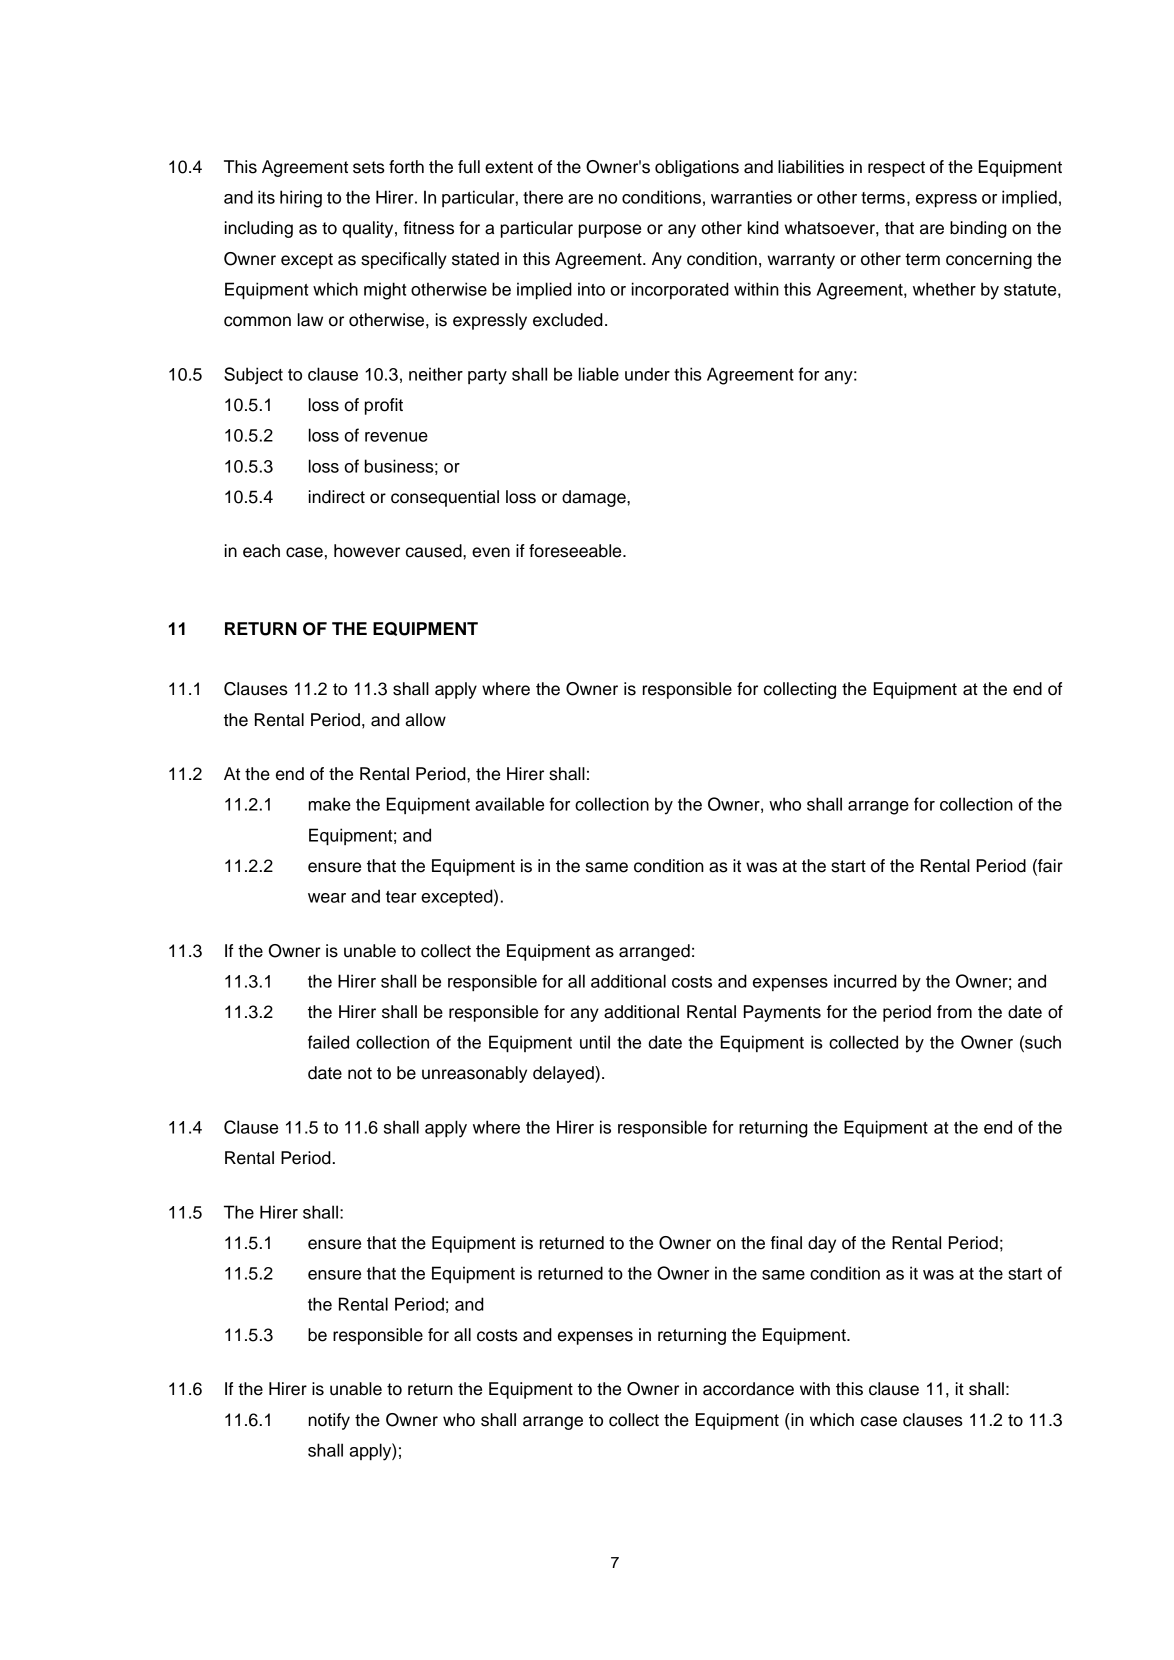 This screenshot has width=1174, height=1660. What do you see at coordinates (328, 1042) in the screenshot?
I see `failed` at bounding box center [328, 1042].
